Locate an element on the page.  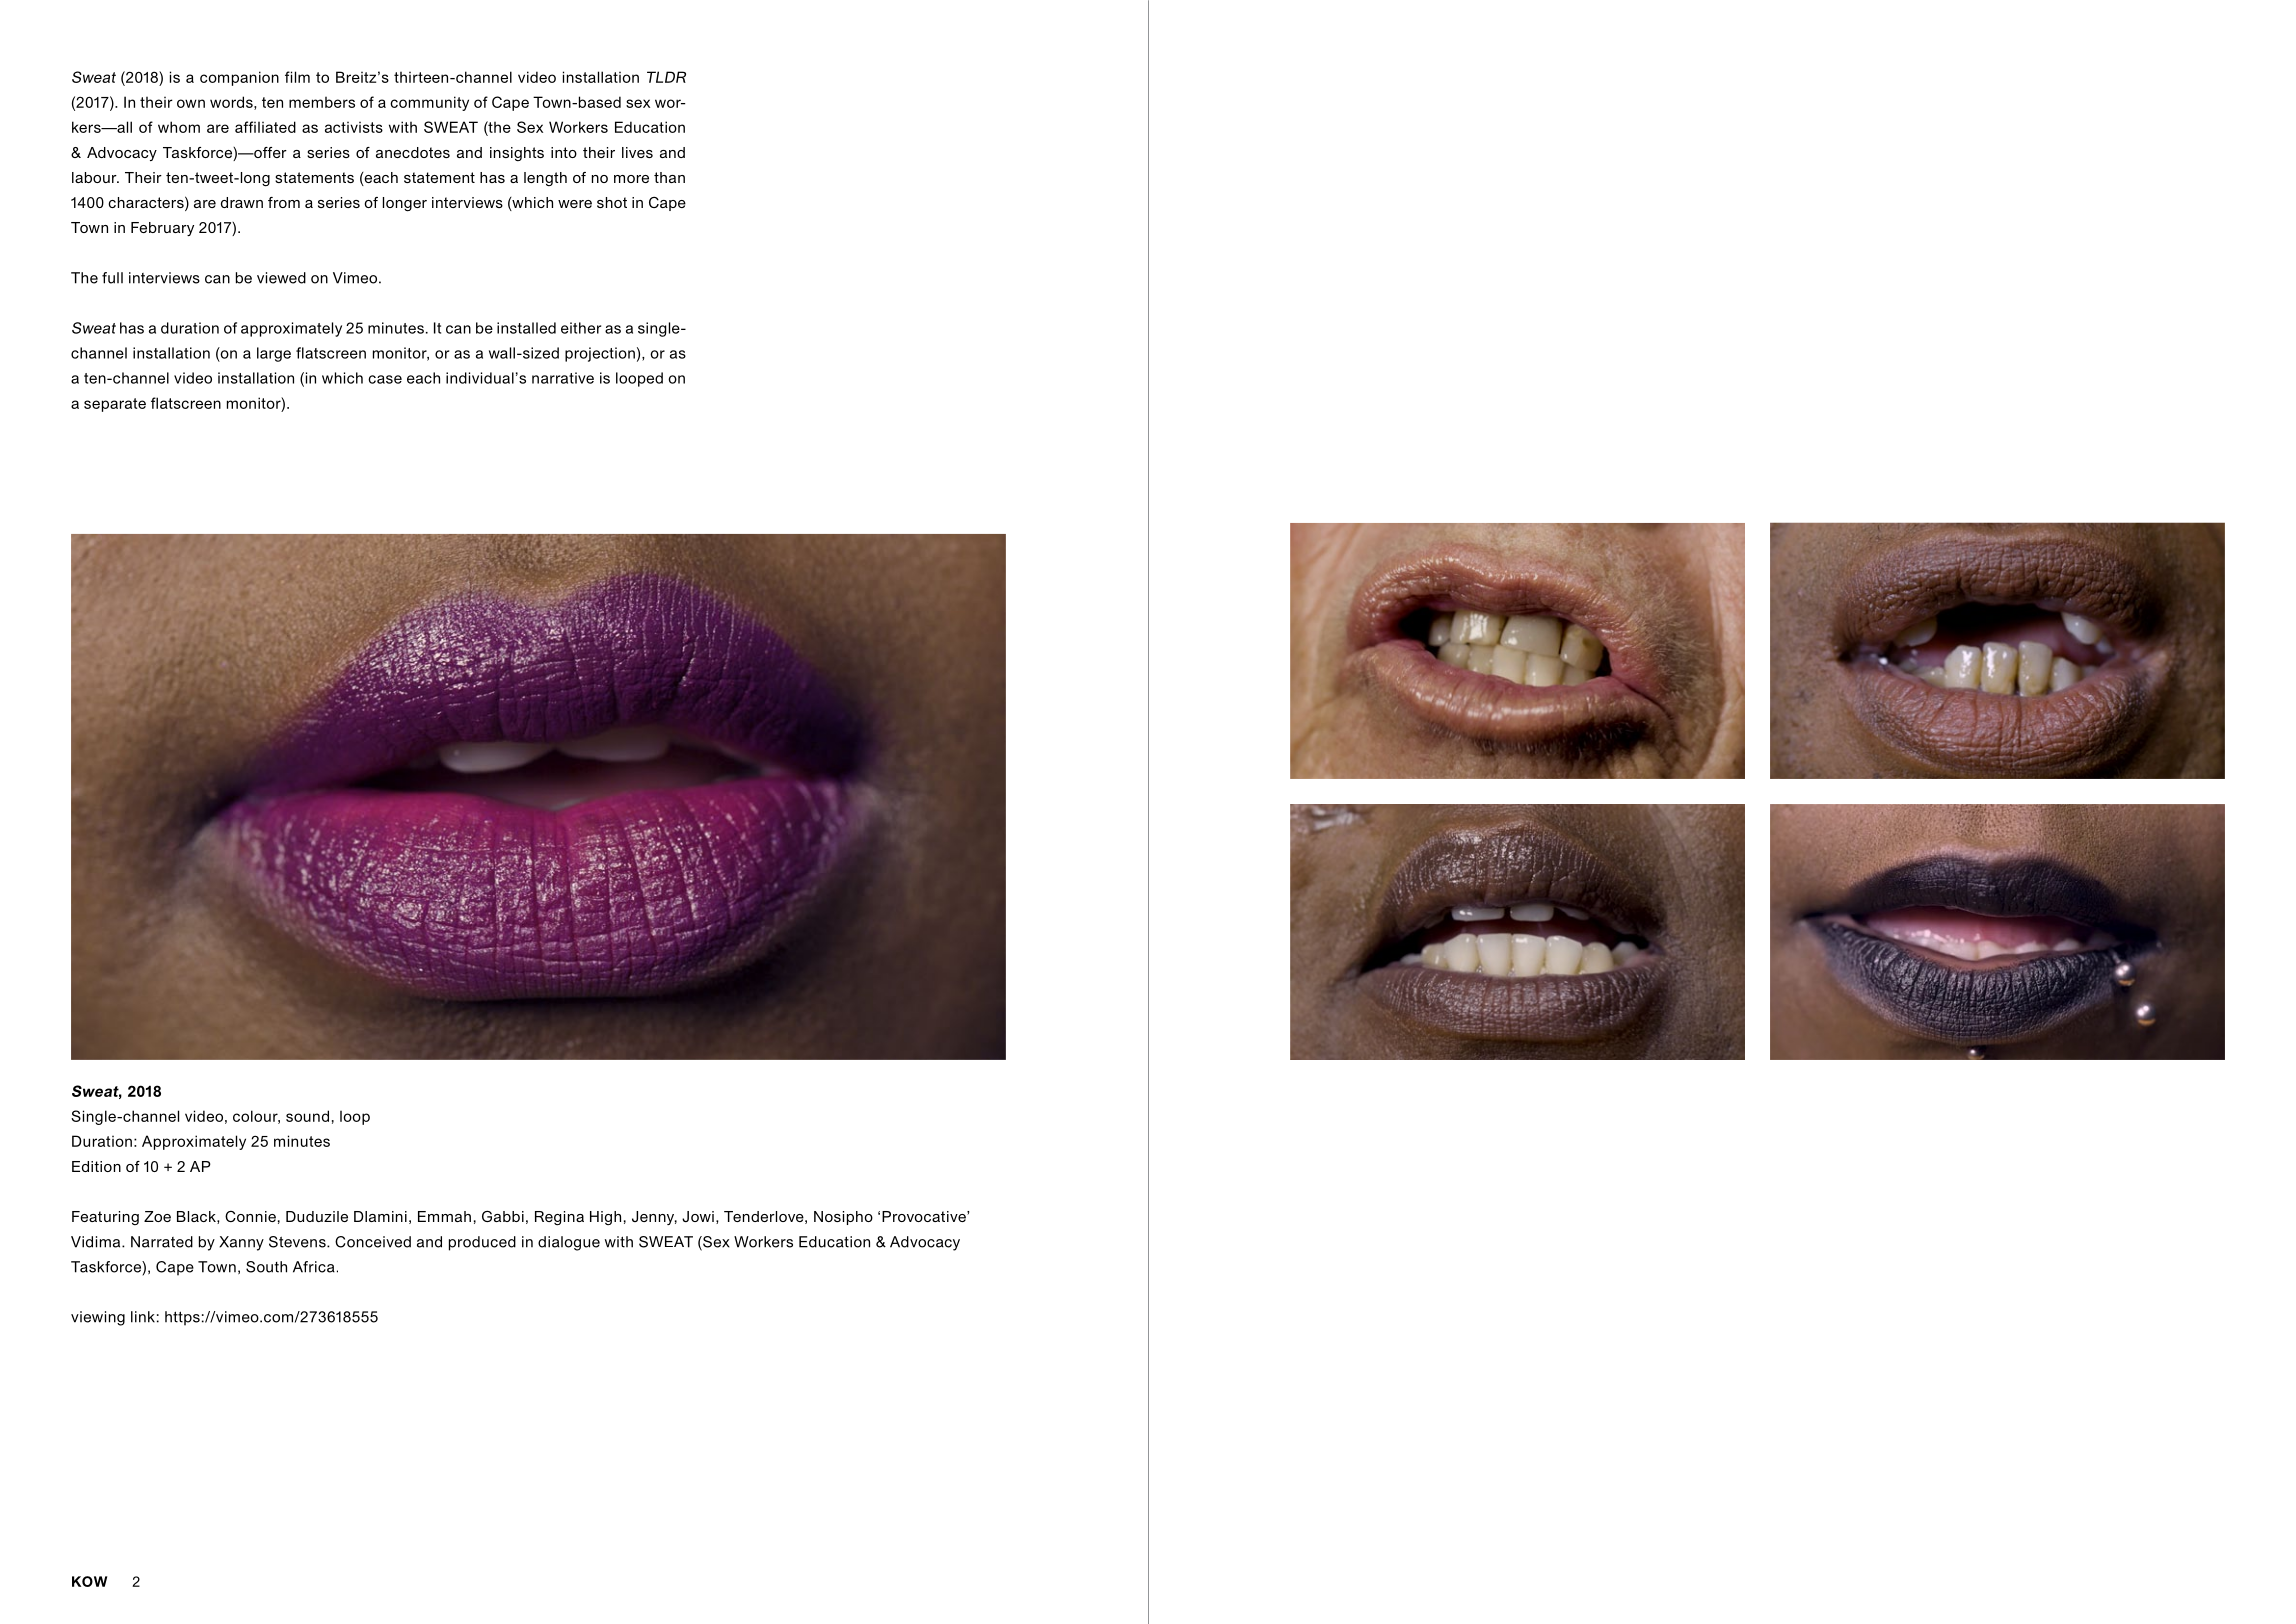
narrative is located at coordinates (563, 378).
